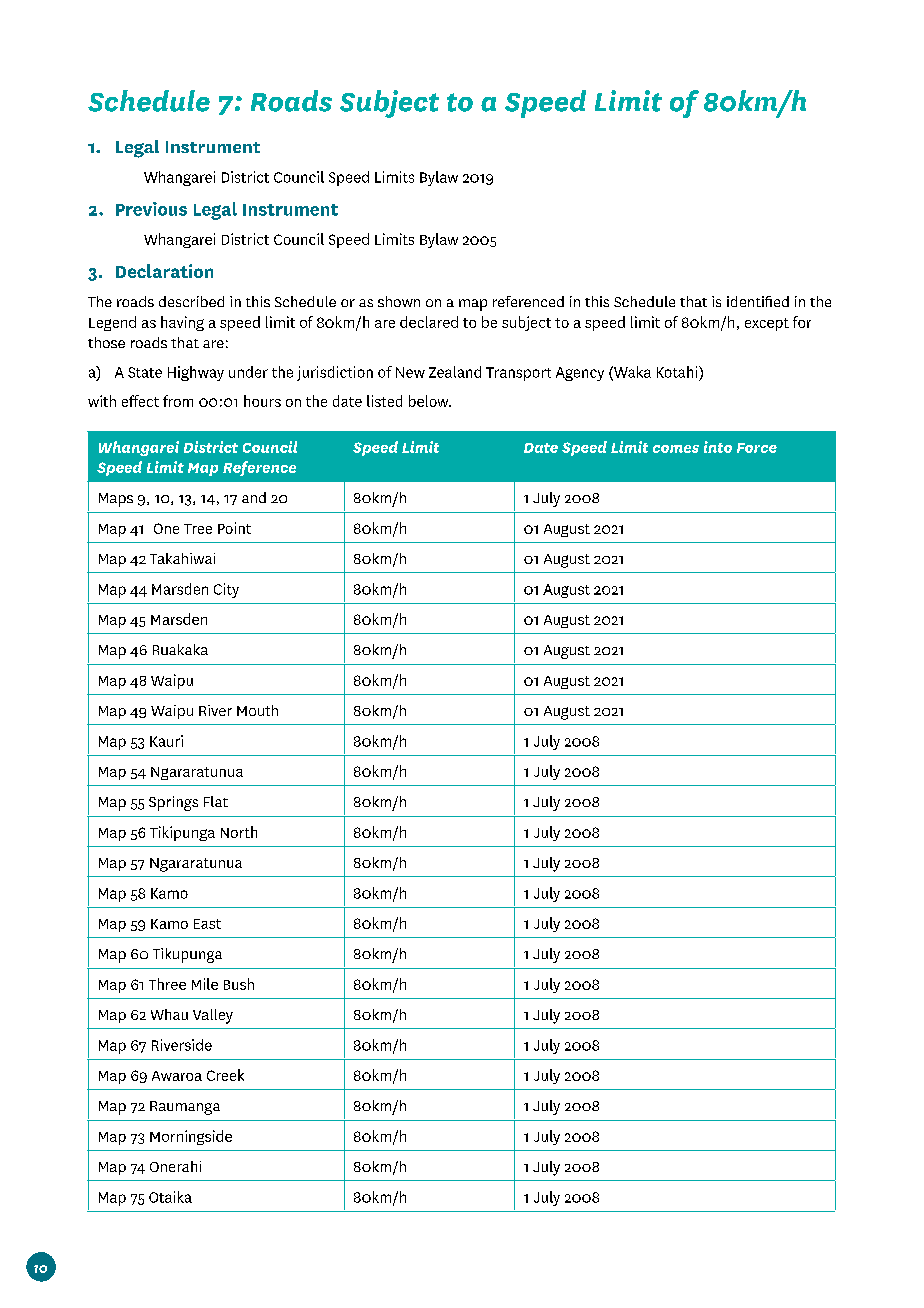 This page has width=924, height=1308. Describe the element at coordinates (758, 301) in the page. I see `identified` at that location.
